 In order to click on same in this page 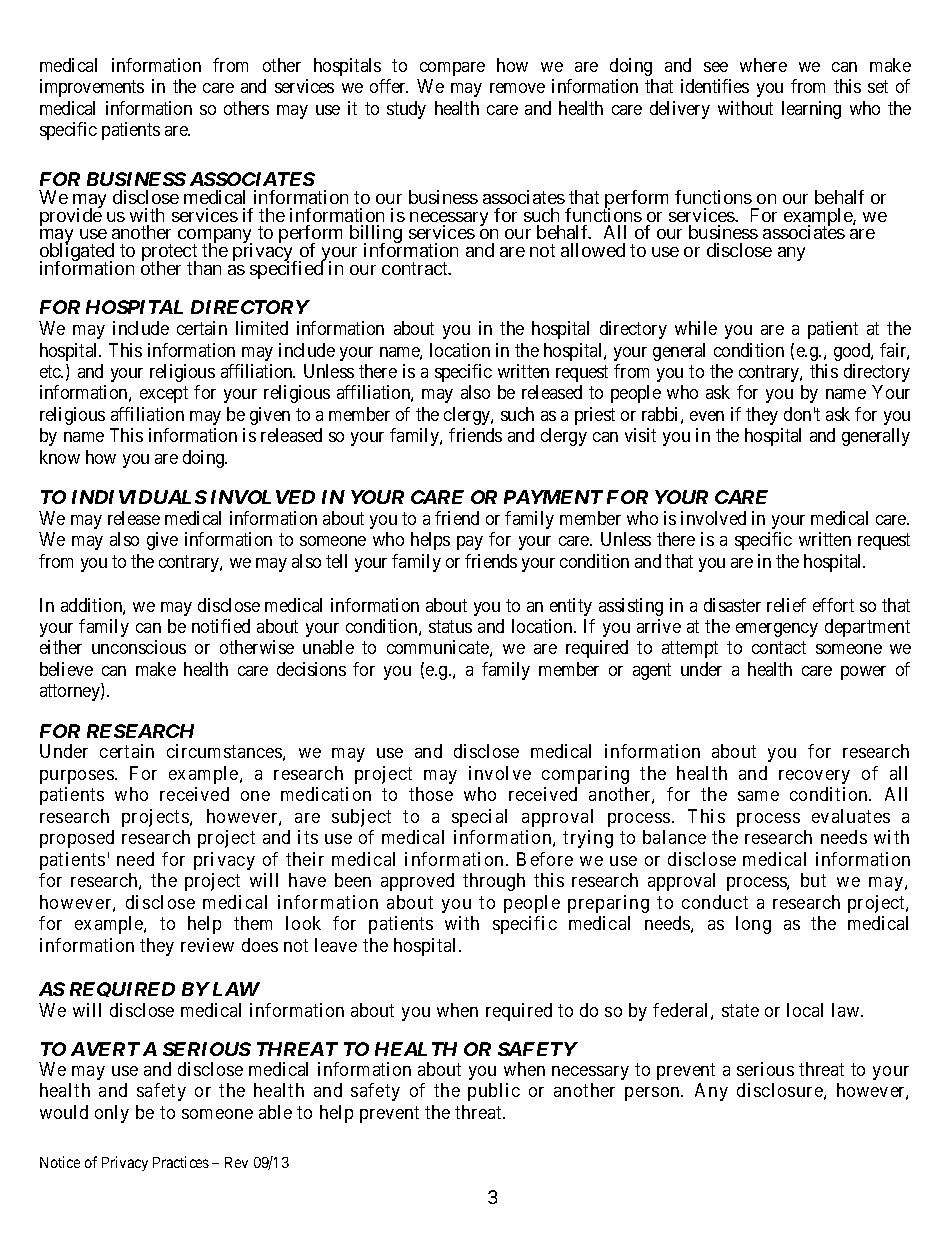, I will do `click(758, 796)`.
